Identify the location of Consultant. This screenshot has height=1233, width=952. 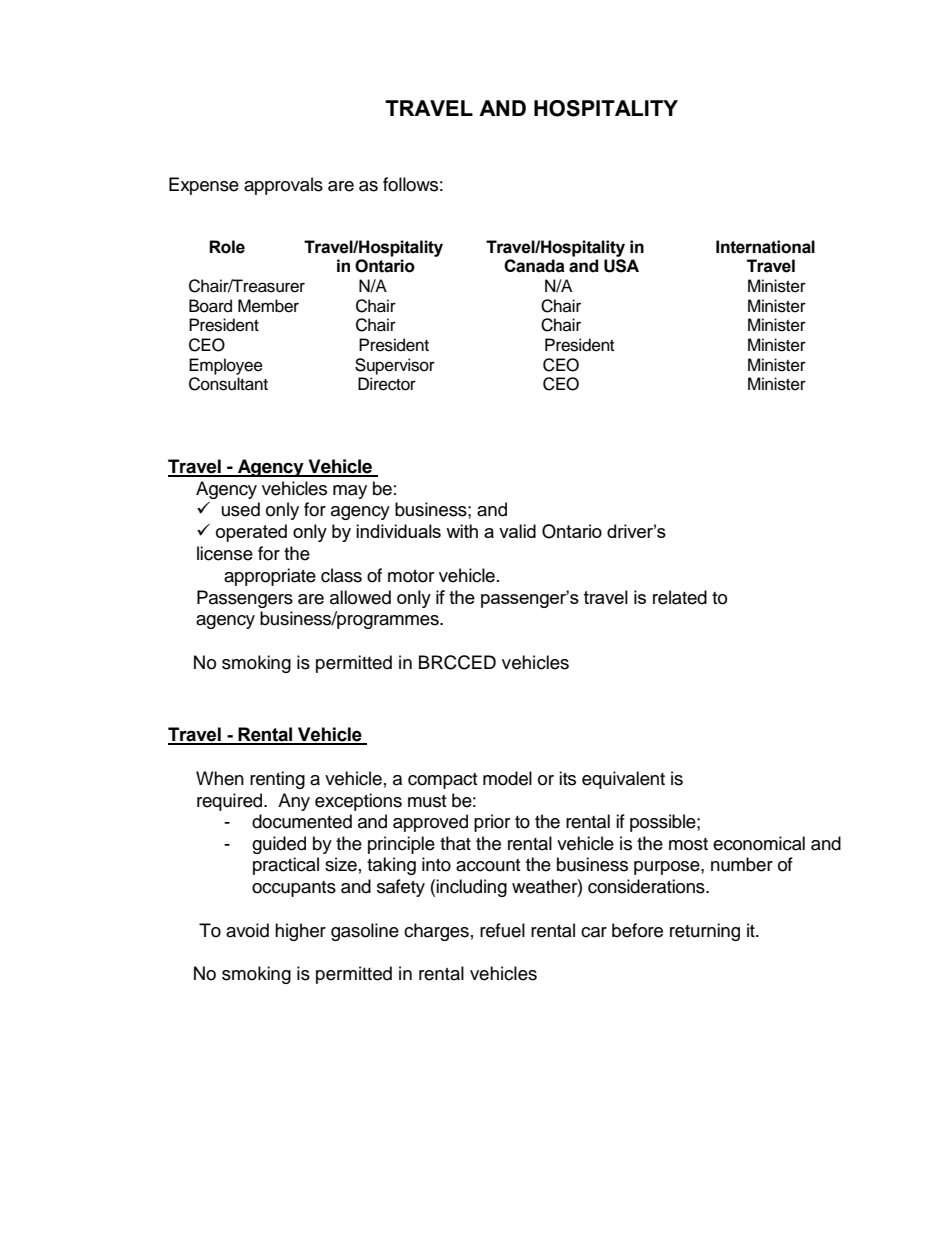
(228, 384).
